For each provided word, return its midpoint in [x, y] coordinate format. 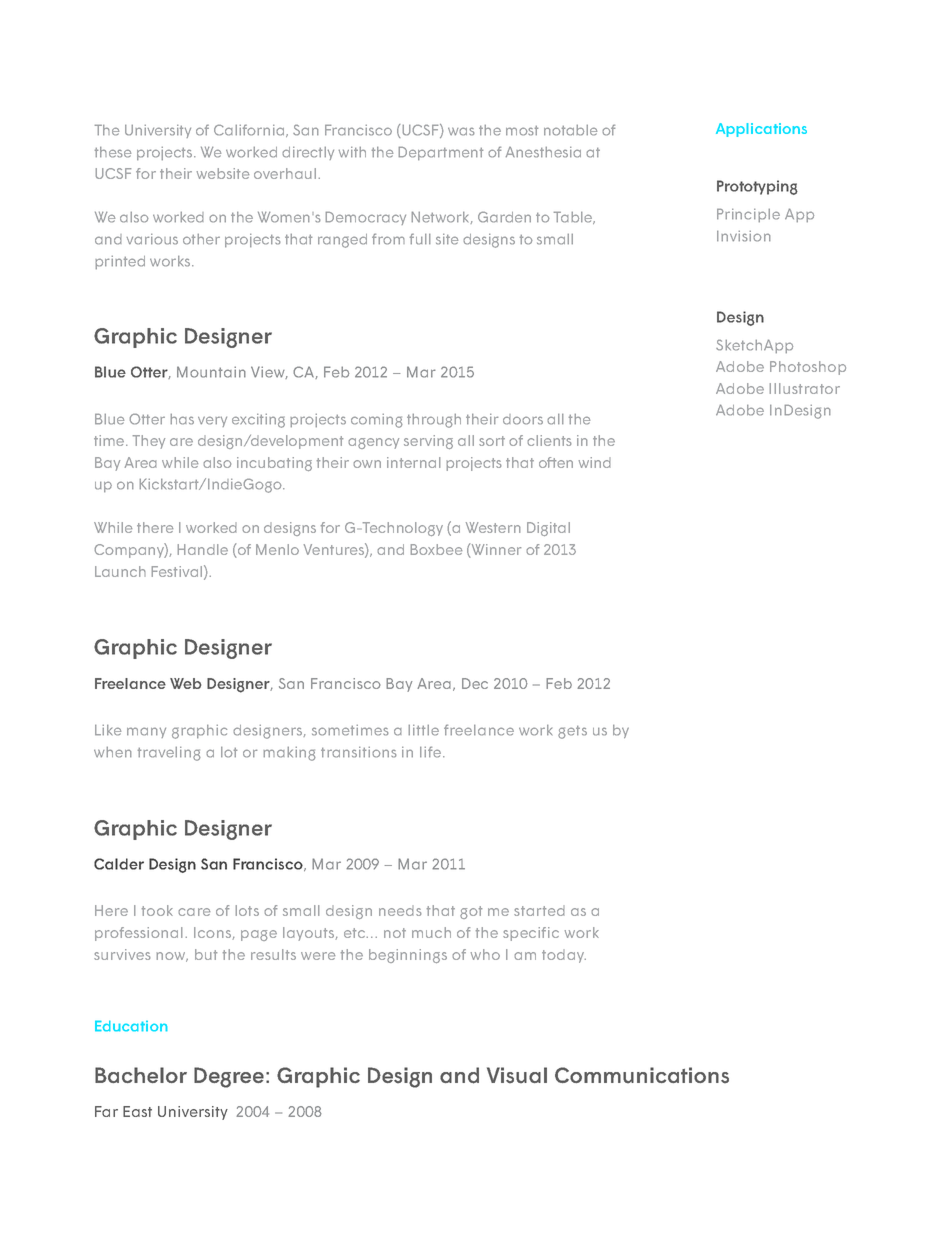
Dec [475, 683]
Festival [177, 571]
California [249, 130]
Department [440, 153]
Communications [642, 1075]
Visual [517, 1075]
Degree [229, 1077]
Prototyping [757, 187]
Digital [548, 529]
